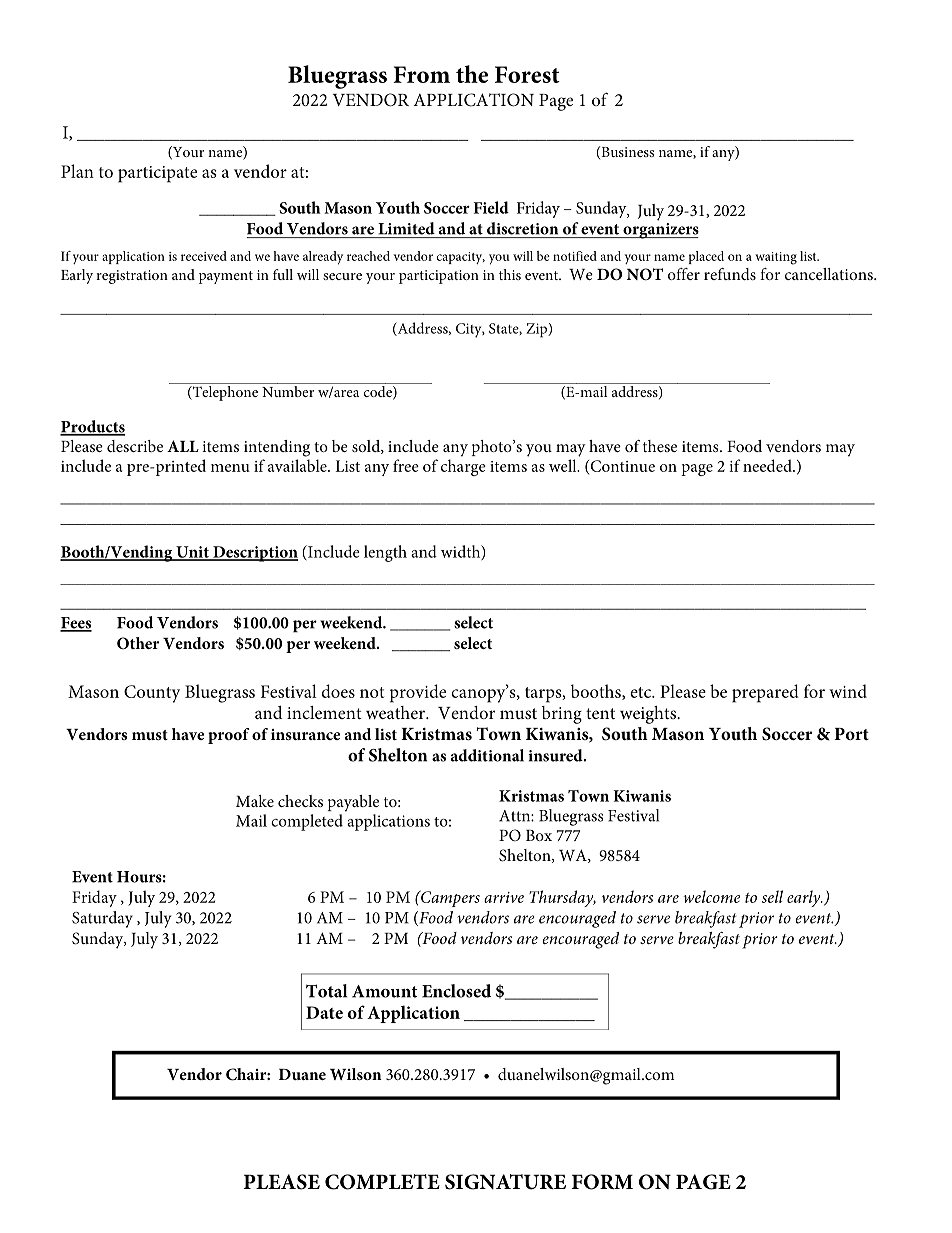  What do you see at coordinates (463, 467) in the screenshot?
I see `charge` at bounding box center [463, 467].
